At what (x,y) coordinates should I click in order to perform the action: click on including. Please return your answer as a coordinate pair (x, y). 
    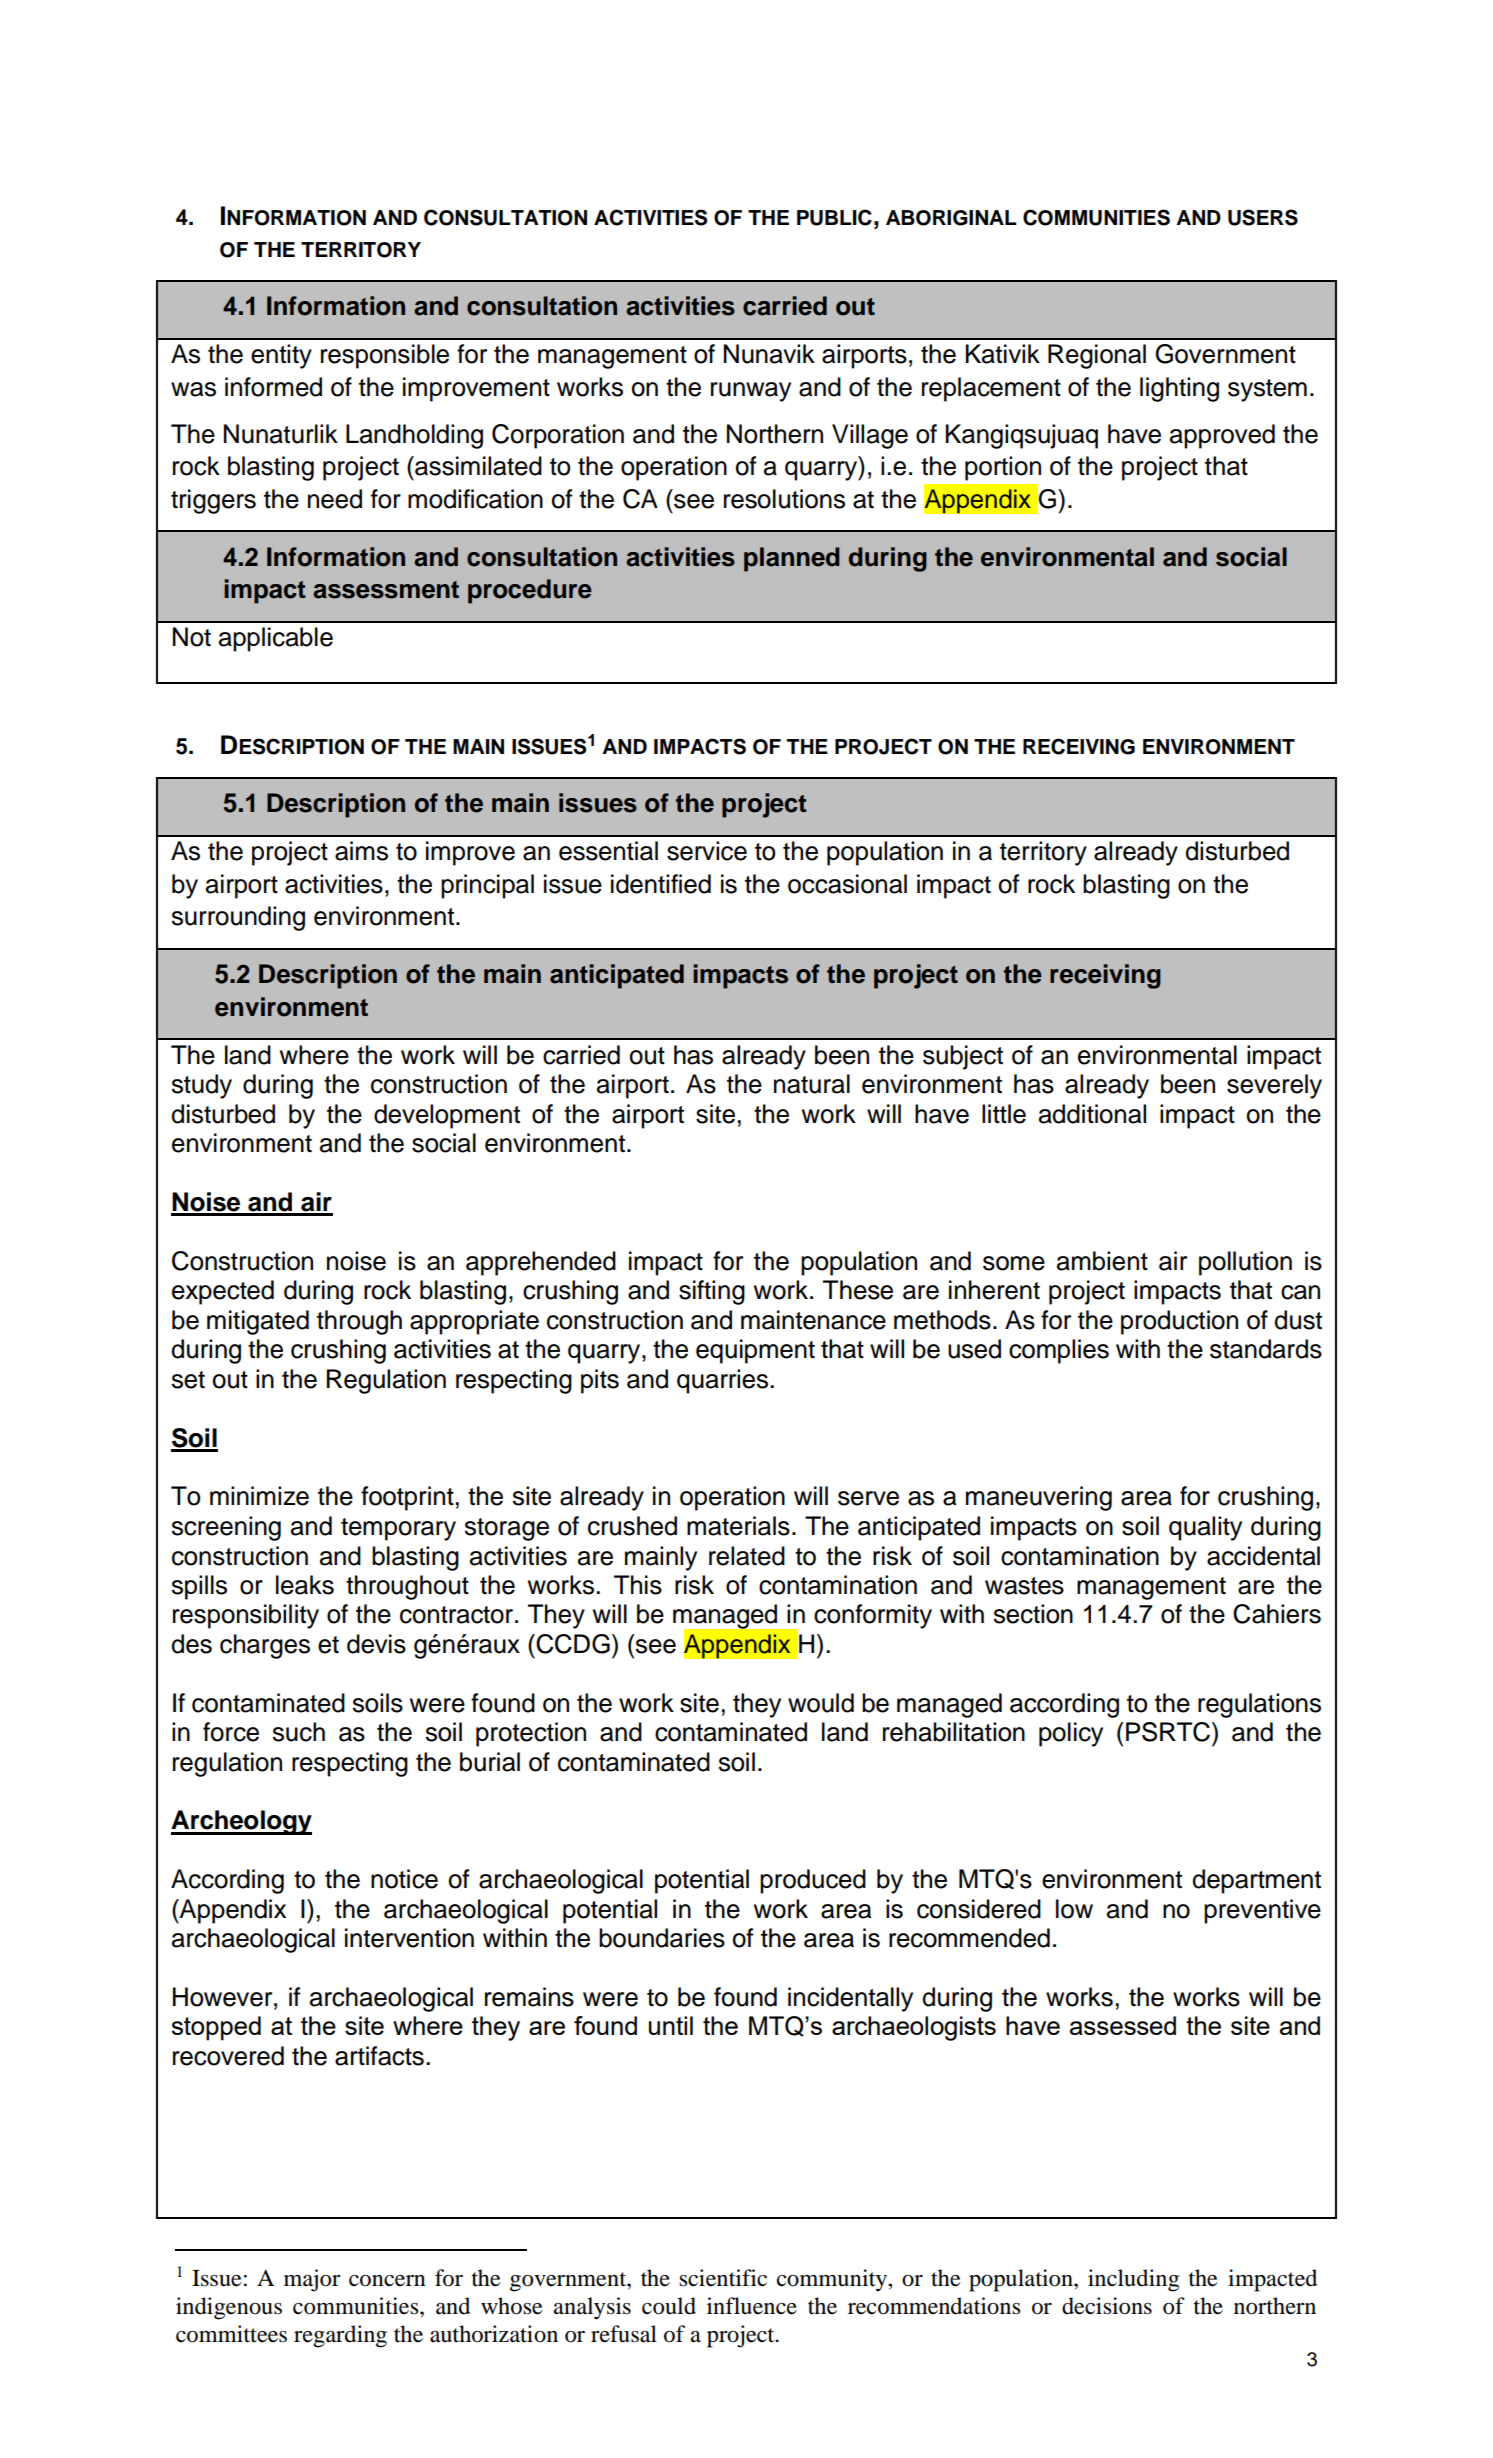
    Looking at the image, I should click on (1133, 2280).
